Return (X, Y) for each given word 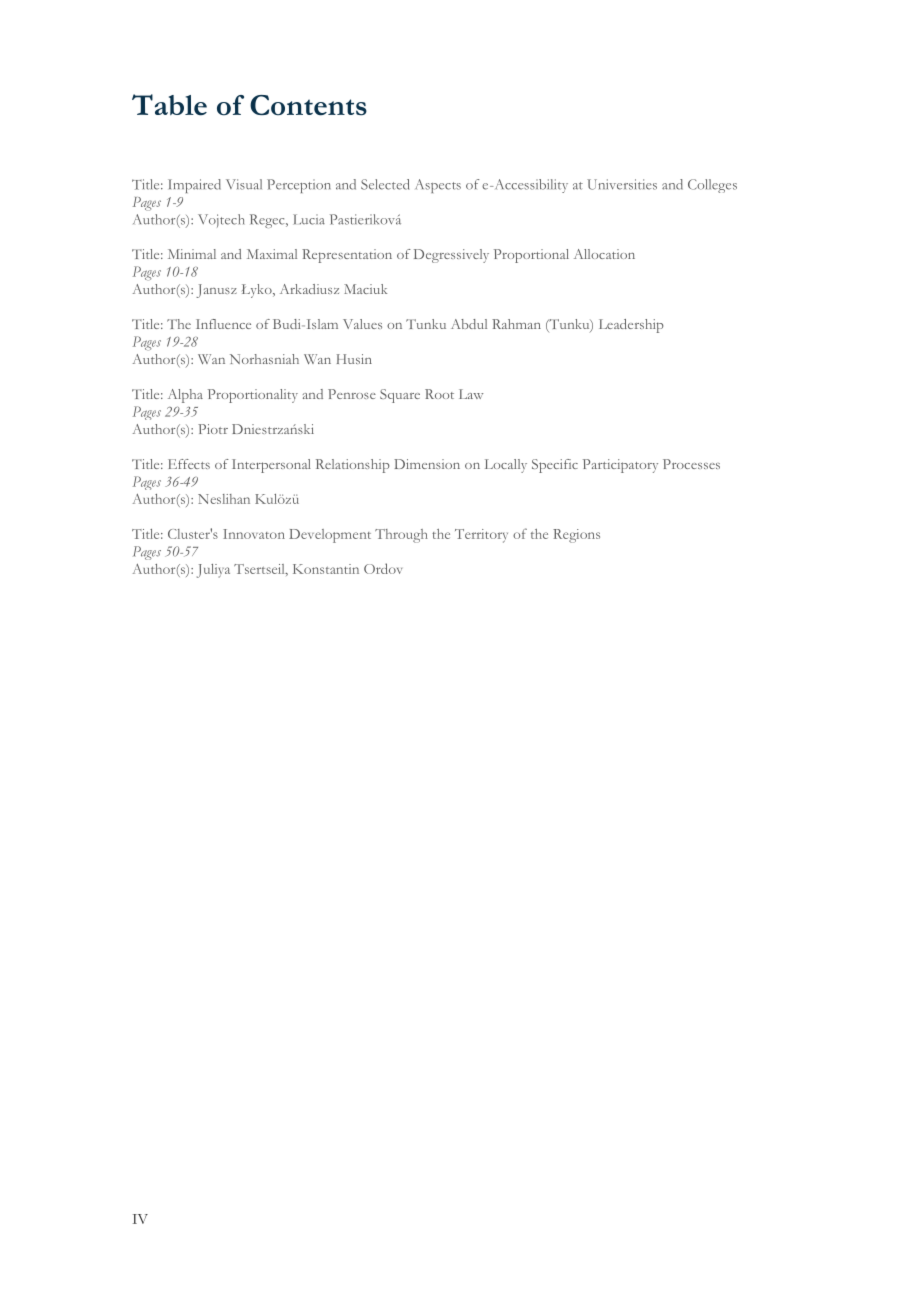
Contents (308, 105)
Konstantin (326, 569)
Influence (223, 324)
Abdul (469, 324)
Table (169, 105)
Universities (622, 184)
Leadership (631, 326)
